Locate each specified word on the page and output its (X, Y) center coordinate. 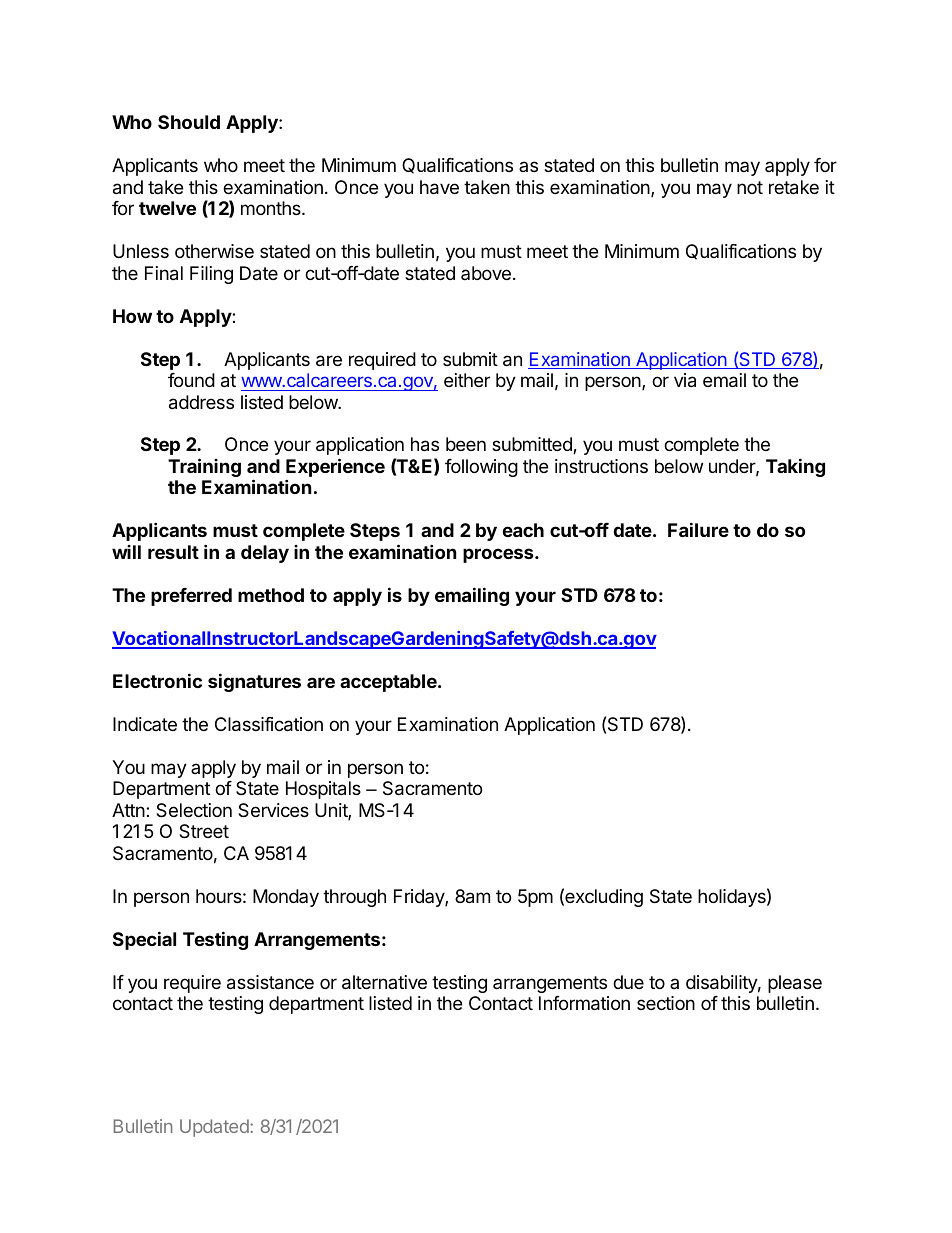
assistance (270, 982)
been (466, 444)
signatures (254, 682)
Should (189, 122)
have (439, 187)
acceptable (389, 683)
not (750, 187)
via (685, 380)
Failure (698, 529)
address (201, 402)
